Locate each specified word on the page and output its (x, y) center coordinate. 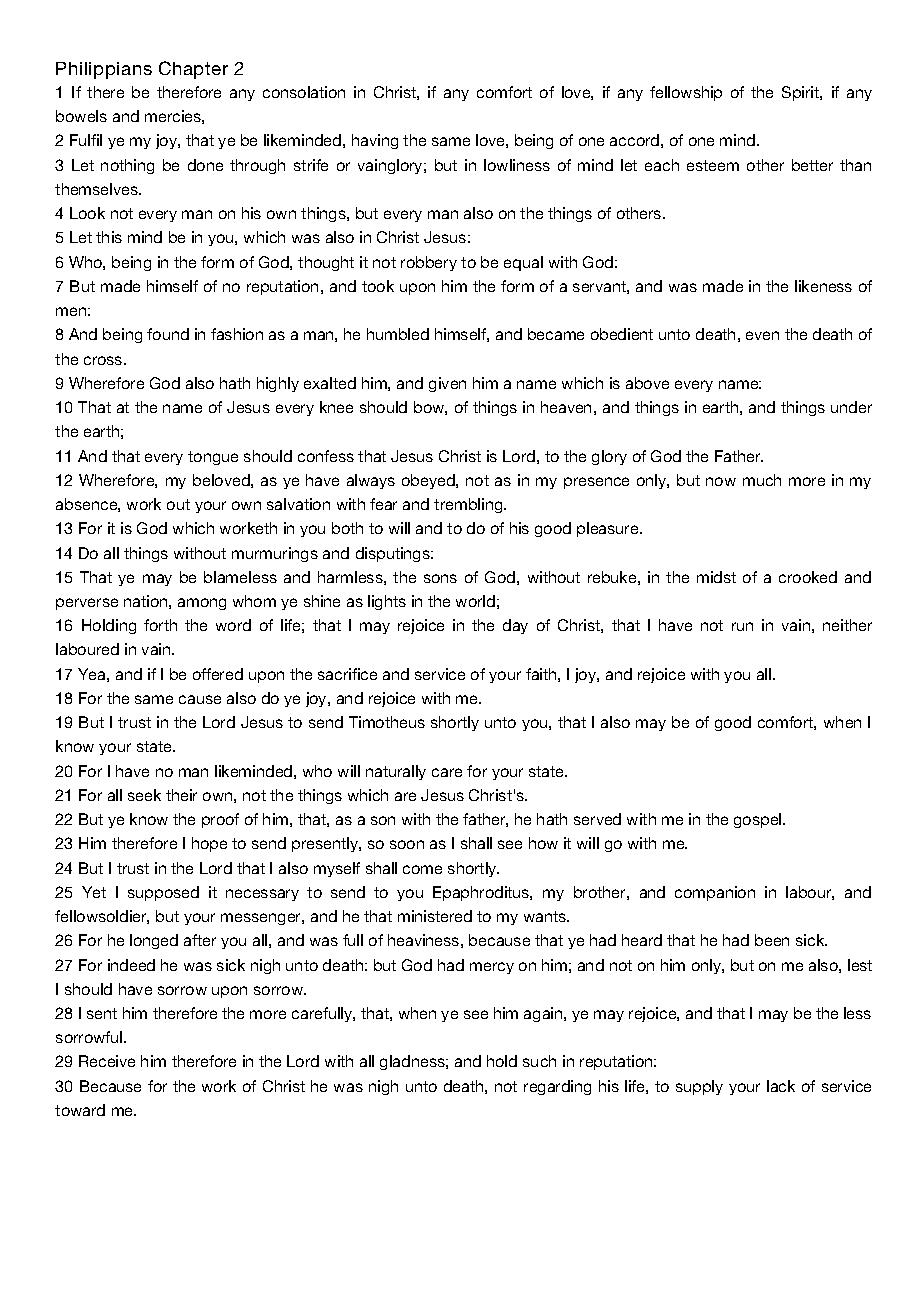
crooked (808, 577)
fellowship (686, 93)
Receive (107, 1061)
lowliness (517, 165)
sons (440, 578)
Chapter (193, 70)
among (202, 604)
